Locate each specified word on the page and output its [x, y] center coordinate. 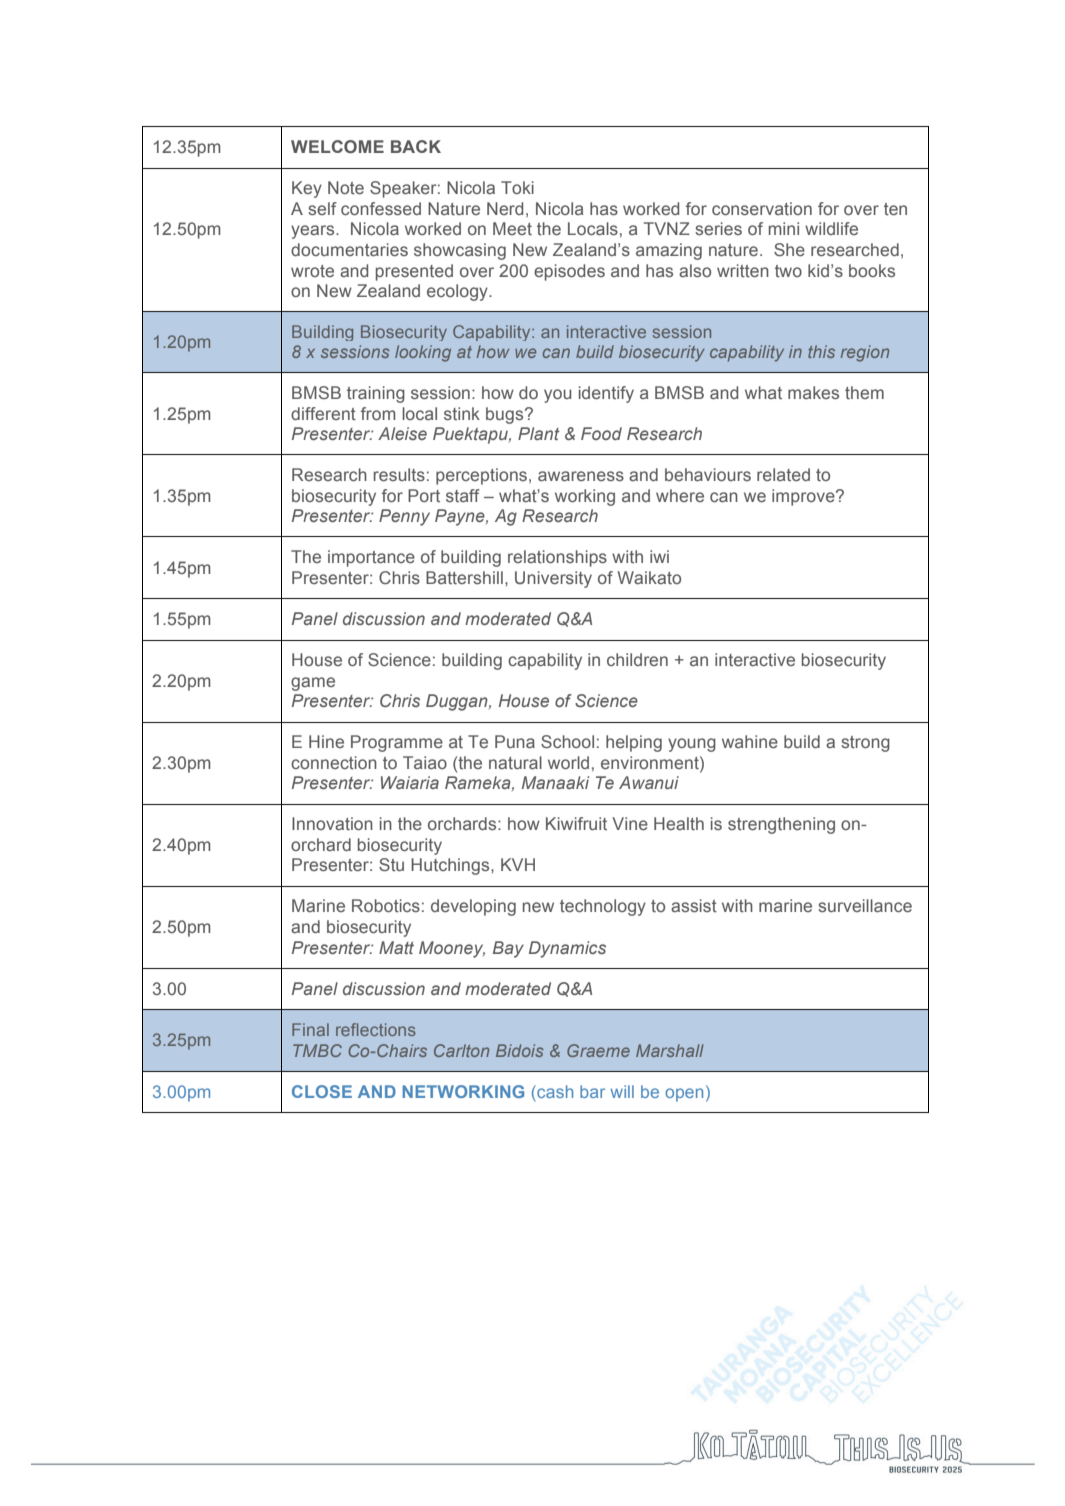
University [553, 579]
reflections [376, 1029]
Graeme [598, 1050]
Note [346, 187]
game [313, 684]
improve [804, 497]
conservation [762, 209]
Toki [517, 187]
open [684, 1095]
